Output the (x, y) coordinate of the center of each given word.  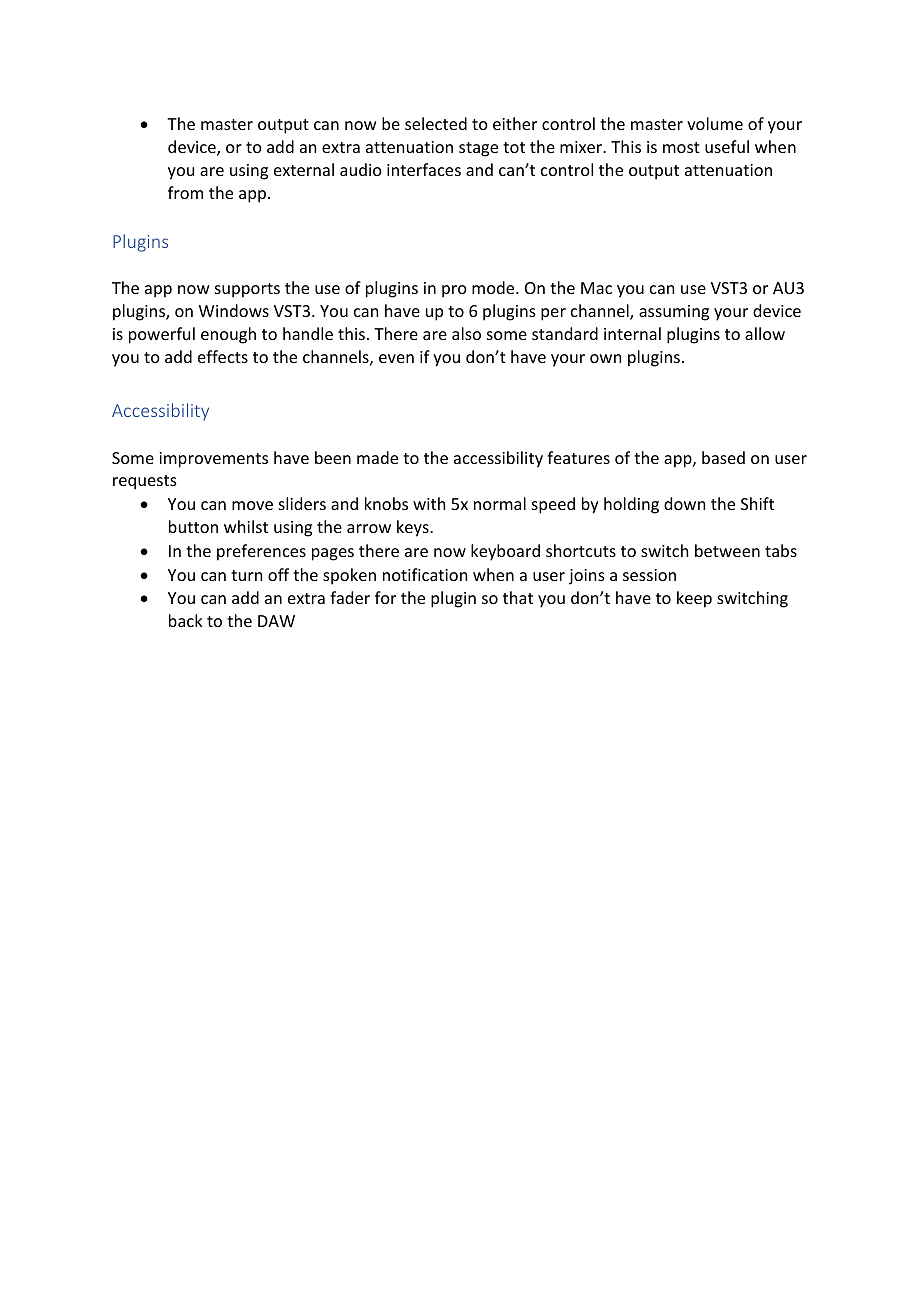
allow (765, 333)
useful (727, 146)
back (186, 620)
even (396, 358)
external (304, 169)
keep (694, 599)
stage (478, 149)
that (518, 597)
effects (223, 356)
